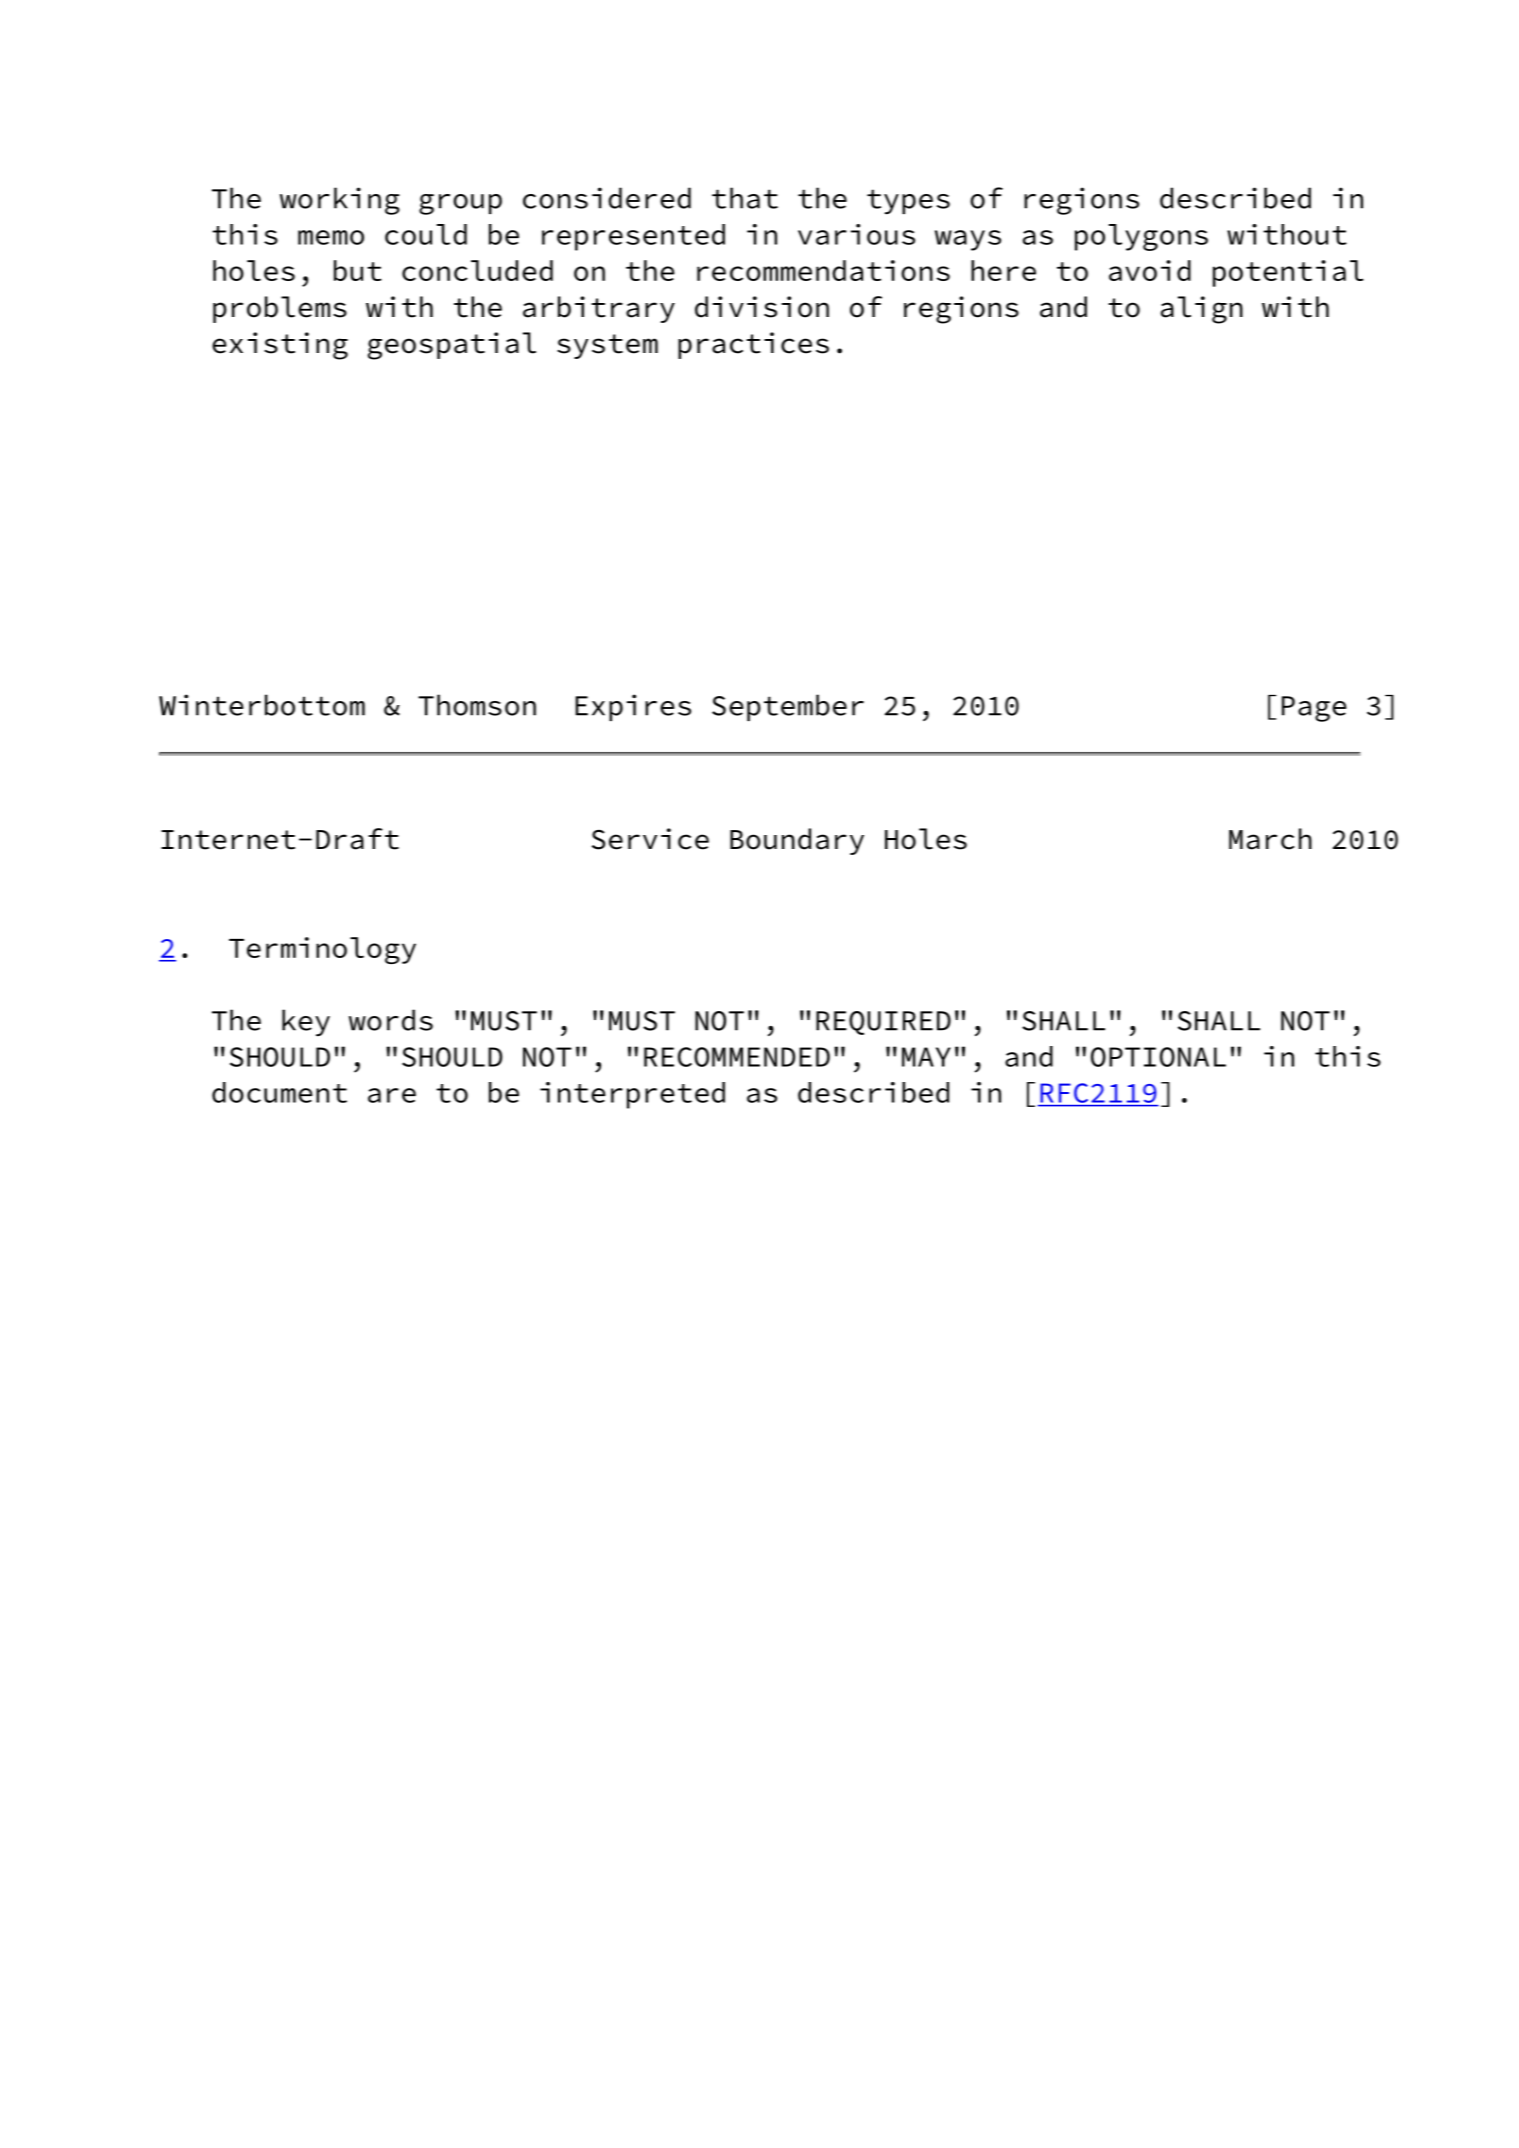 This page has width=1519, height=2148. I want to click on September, so click(788, 707).
